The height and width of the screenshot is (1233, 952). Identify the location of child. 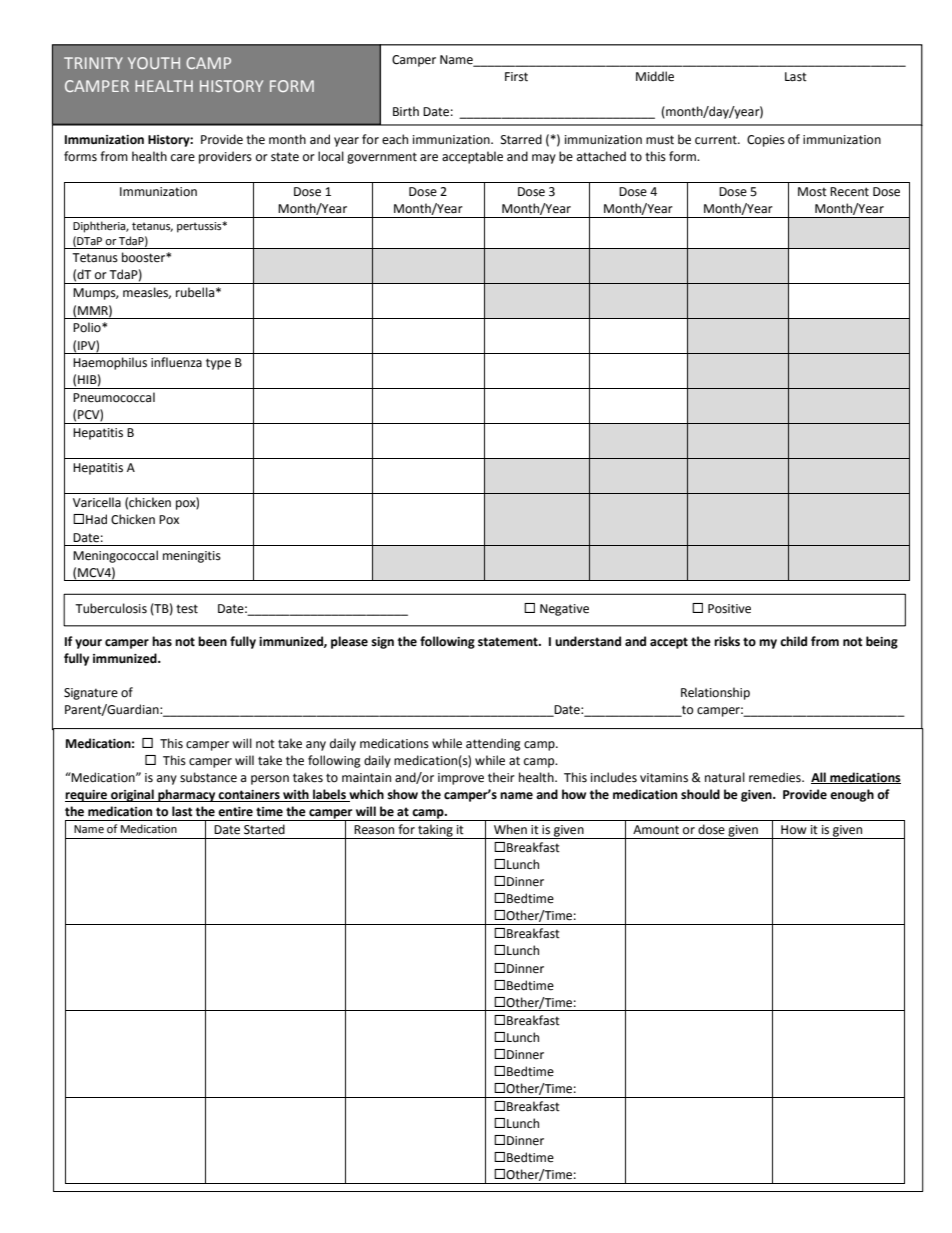
(793, 641).
